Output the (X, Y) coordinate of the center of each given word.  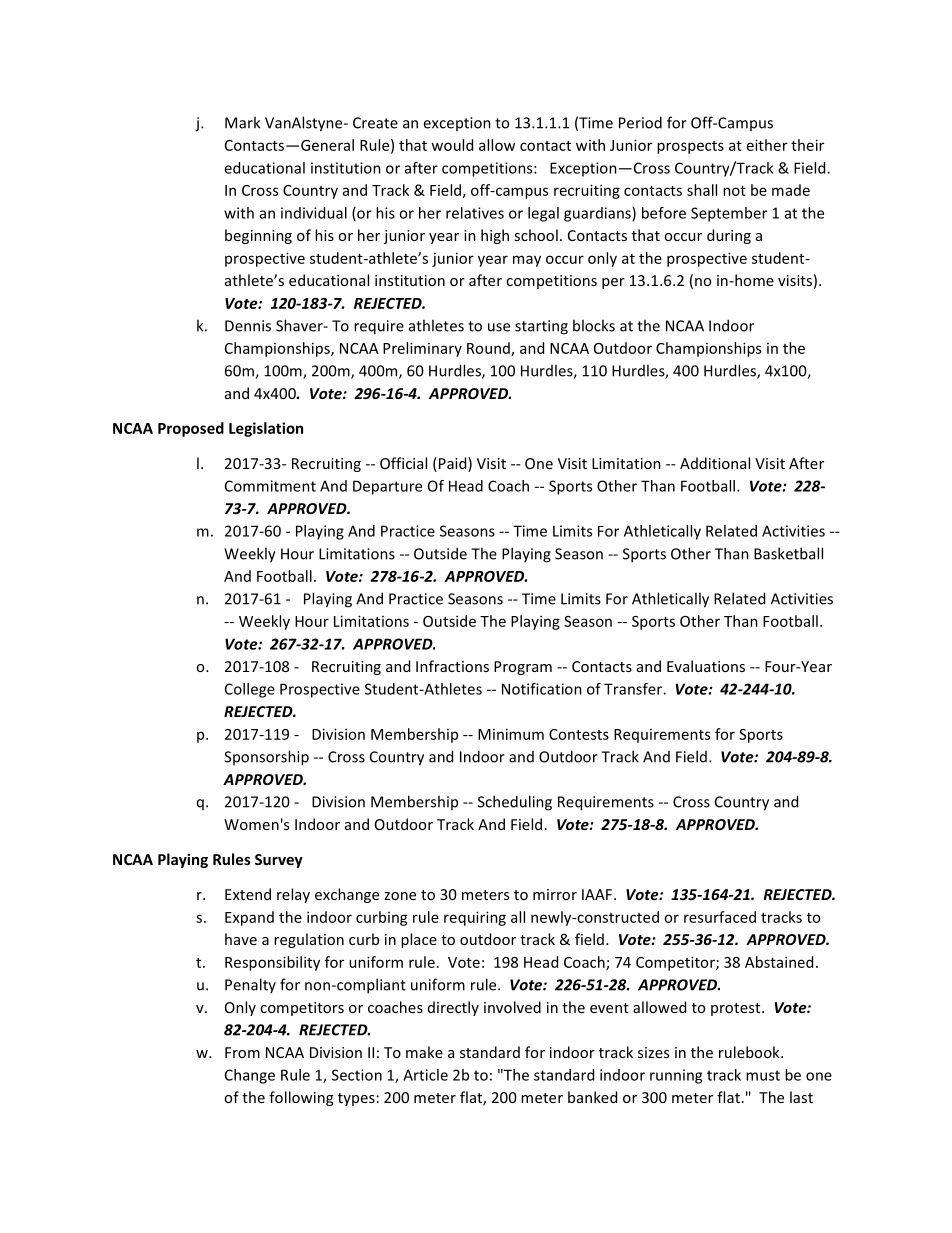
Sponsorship (266, 758)
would (452, 145)
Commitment (270, 486)
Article (425, 1075)
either (767, 145)
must (763, 1075)
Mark (242, 122)
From (242, 1052)
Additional (715, 463)
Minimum (511, 734)
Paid (452, 464)
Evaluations (706, 666)
